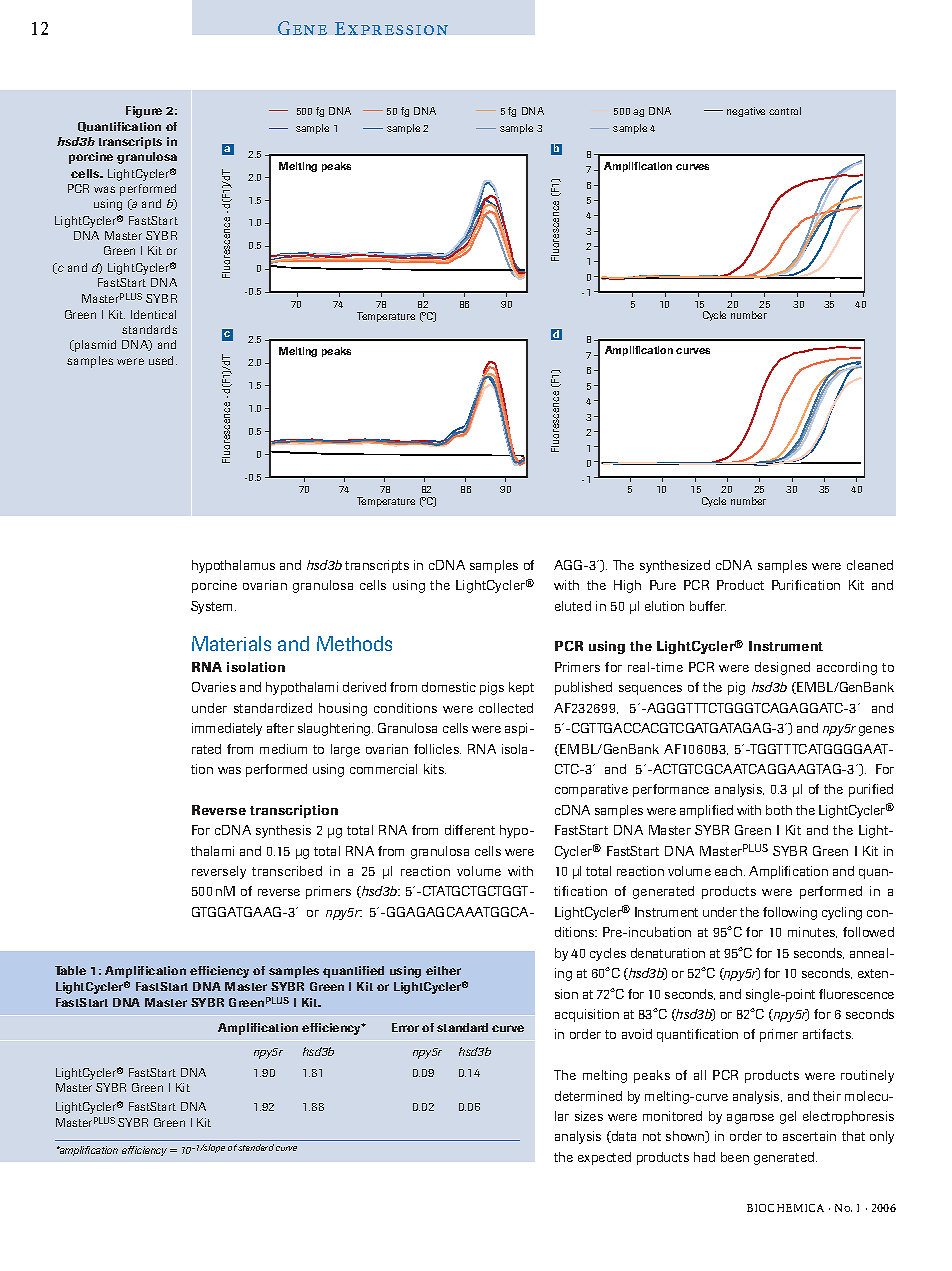 This page has width=952, height=1271. Describe the element at coordinates (870, 565) in the page. I see `cleaned` at that location.
